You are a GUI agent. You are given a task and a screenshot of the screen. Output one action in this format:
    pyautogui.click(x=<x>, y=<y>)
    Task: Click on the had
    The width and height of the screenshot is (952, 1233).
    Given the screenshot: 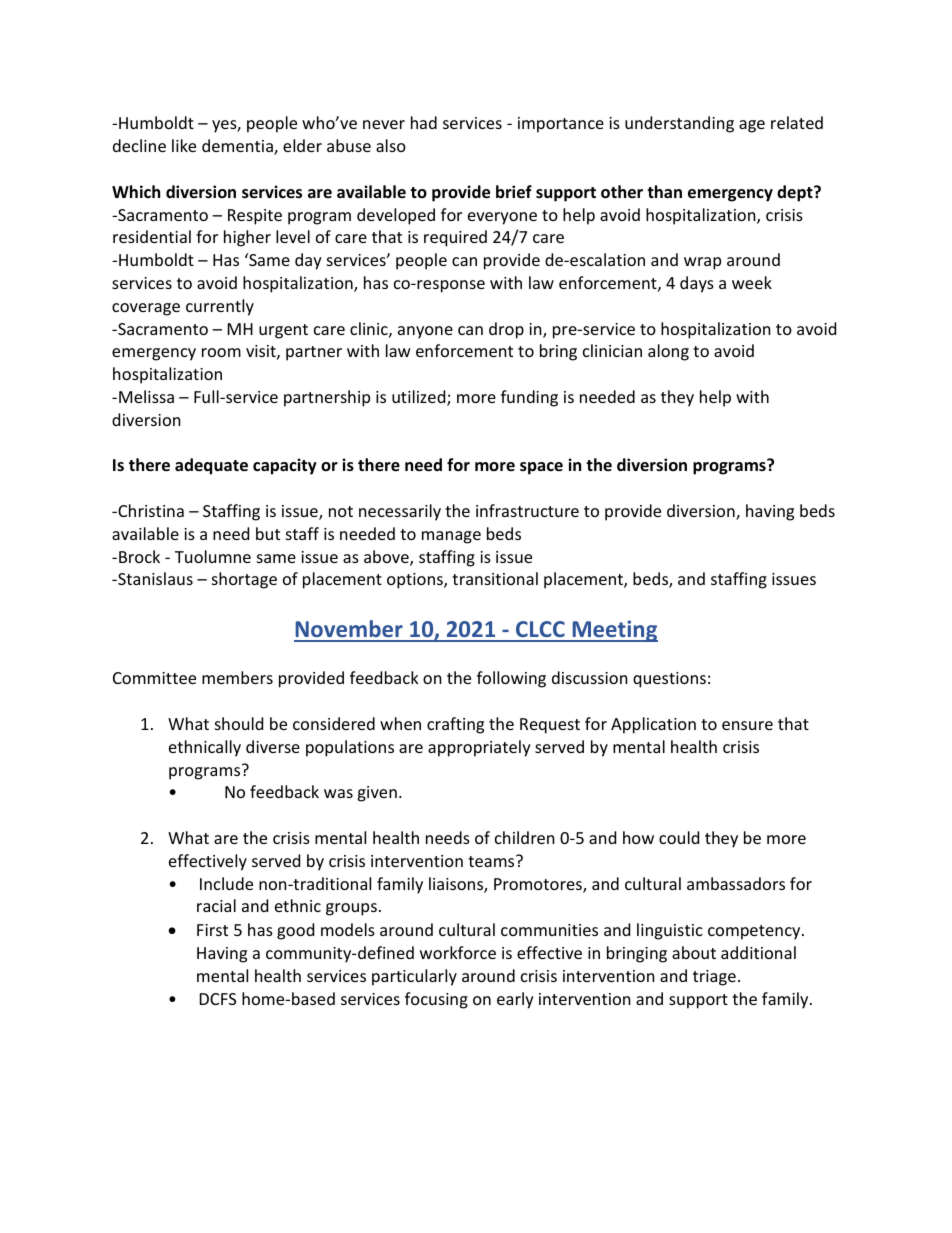 What is the action you would take?
    pyautogui.click(x=424, y=122)
